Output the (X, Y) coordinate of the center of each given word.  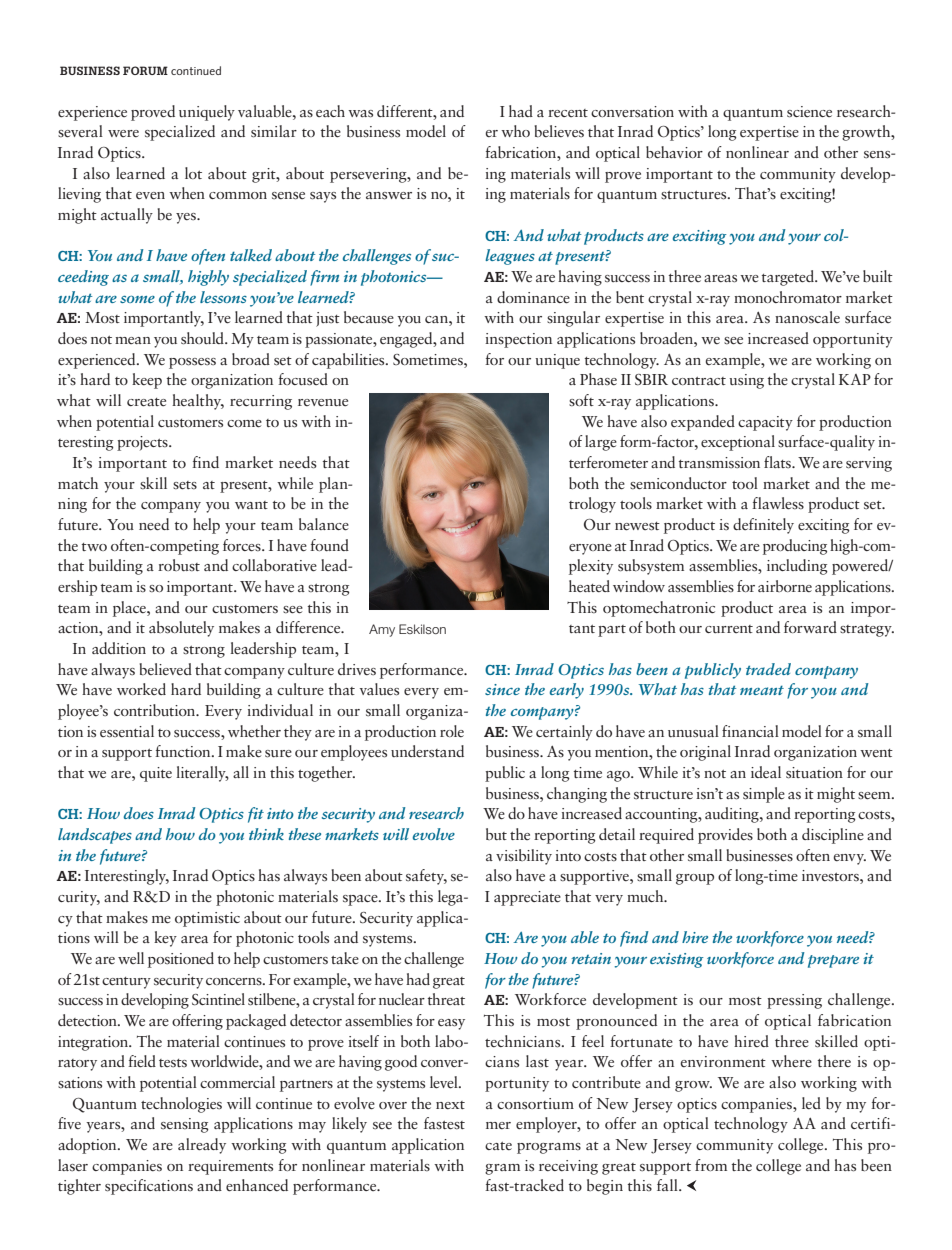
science (809, 112)
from (711, 1165)
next (450, 1105)
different (406, 111)
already (202, 1146)
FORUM (145, 70)
